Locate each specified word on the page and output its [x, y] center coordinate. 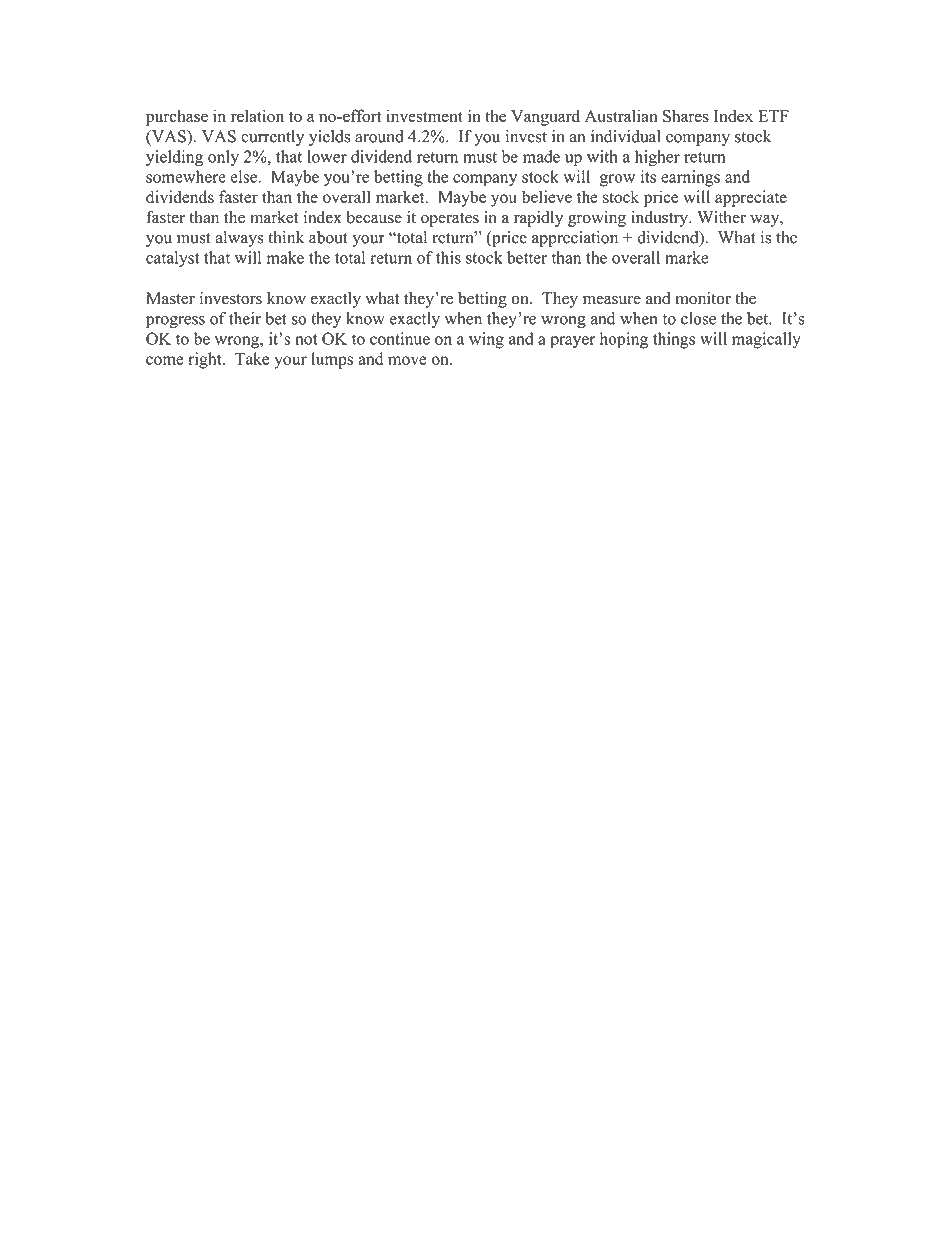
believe [547, 196]
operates [450, 220]
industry [660, 219]
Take [252, 358]
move [407, 360]
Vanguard [545, 117]
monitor [703, 298]
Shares [686, 116]
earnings [690, 178]
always [239, 239]
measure [612, 300]
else [243, 176]
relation [257, 116]
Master [170, 298]
